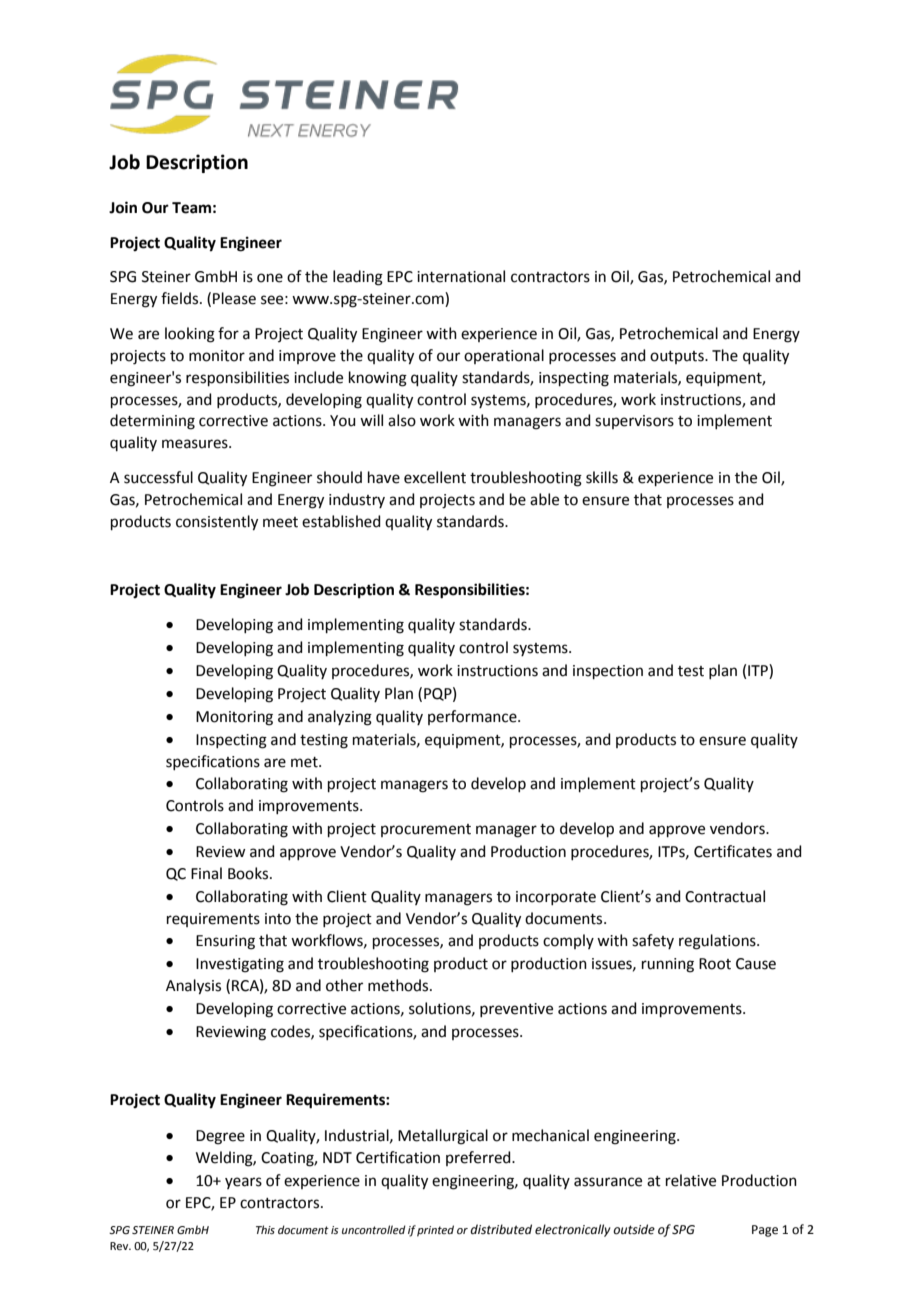  Describe the element at coordinates (340, 718) in the screenshot. I see `analyzing` at that location.
